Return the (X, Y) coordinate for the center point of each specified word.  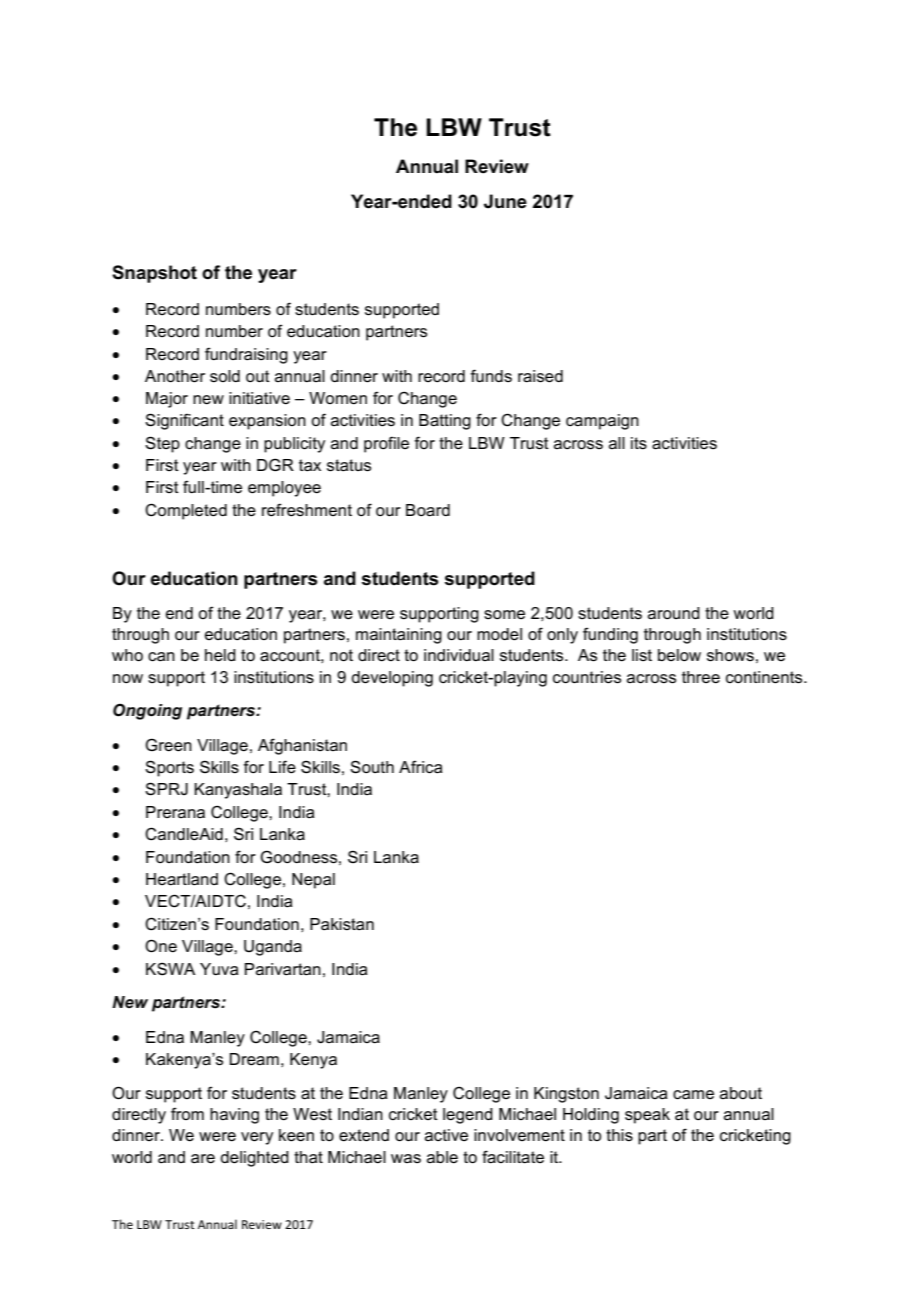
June (505, 201)
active (446, 1135)
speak (647, 1116)
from (187, 1113)
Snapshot (154, 274)
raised (540, 376)
